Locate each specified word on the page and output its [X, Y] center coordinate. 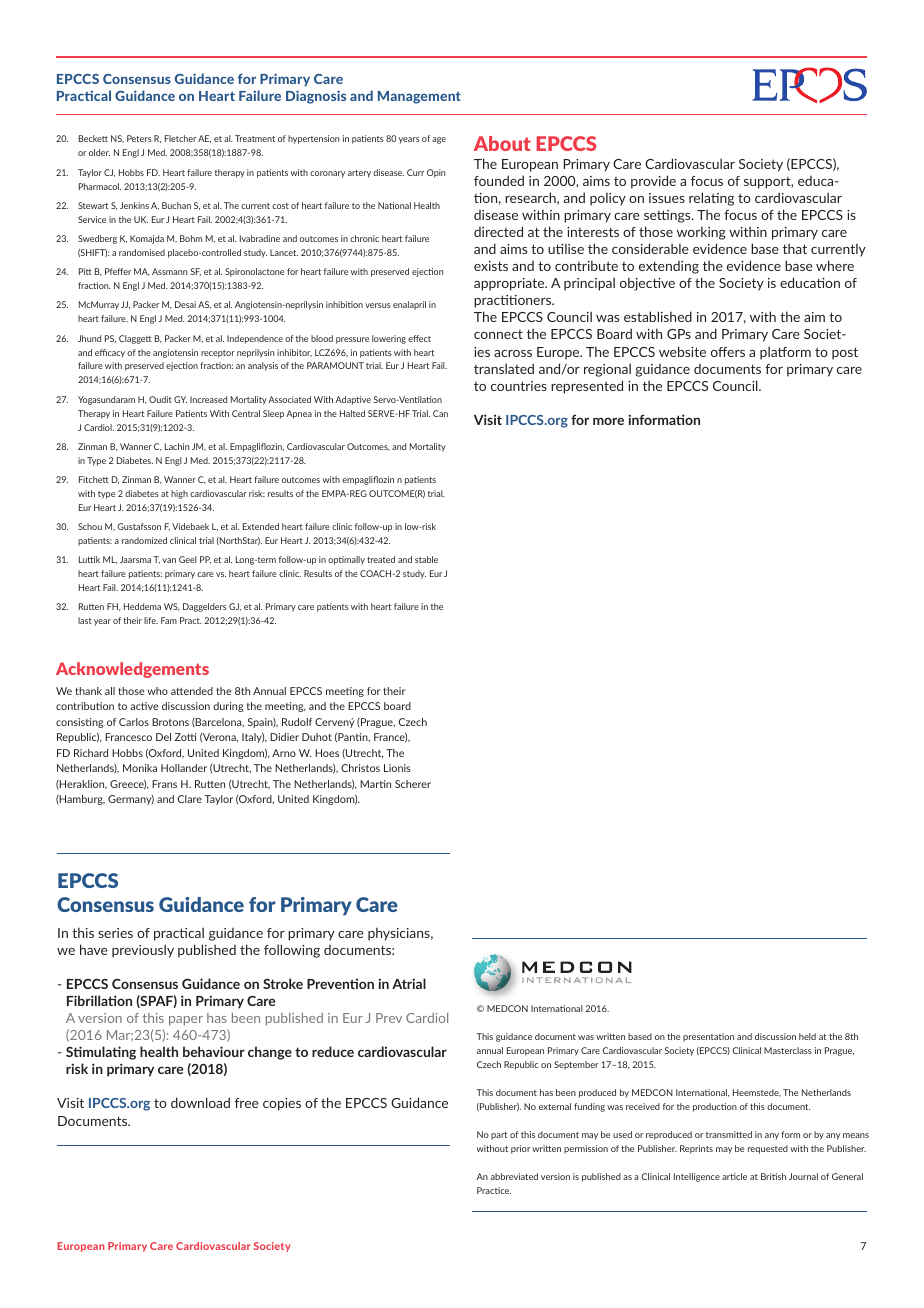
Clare [190, 799]
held [807, 1036]
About [502, 143]
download [200, 1102]
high [179, 494]
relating [711, 199]
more [608, 421]
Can [440, 413]
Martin [375, 784]
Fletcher [180, 138]
